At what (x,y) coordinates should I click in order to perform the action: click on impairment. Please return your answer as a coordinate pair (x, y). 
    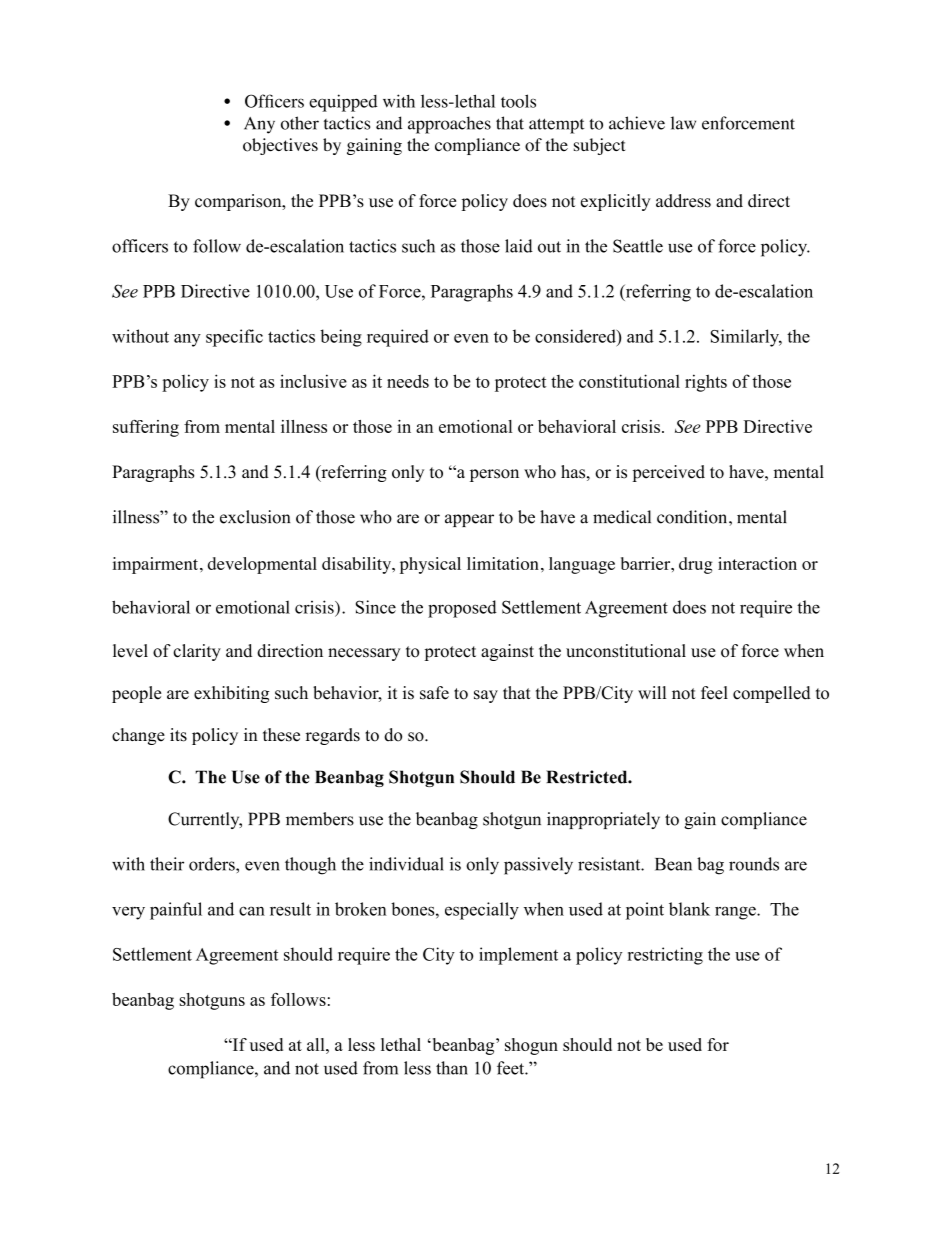
    Looking at the image, I should click on (157, 565).
